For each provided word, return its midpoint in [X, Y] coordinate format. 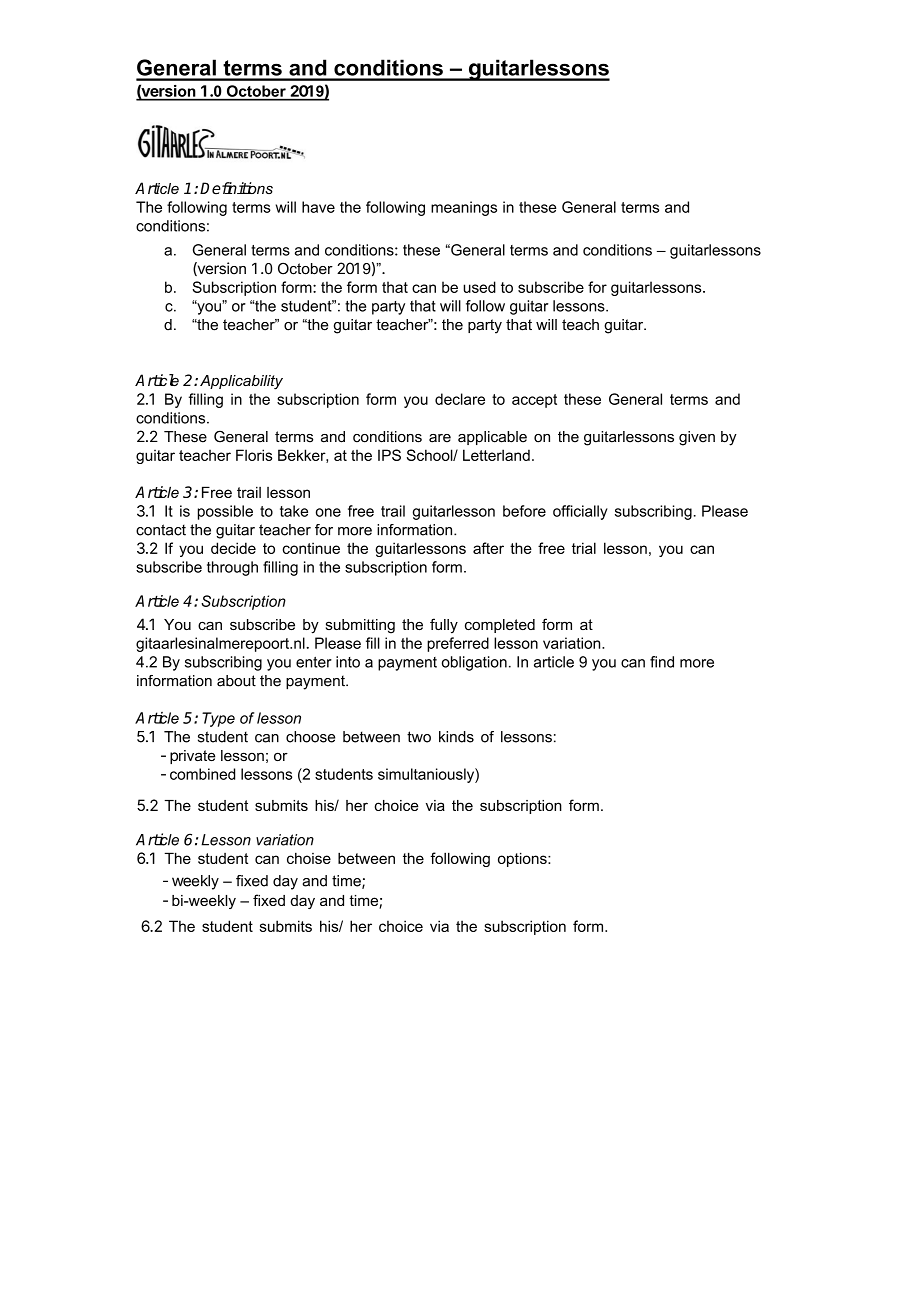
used [479, 287]
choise [309, 858]
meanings [464, 208]
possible [225, 512]
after [488, 548]
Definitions [236, 188]
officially [580, 512]
